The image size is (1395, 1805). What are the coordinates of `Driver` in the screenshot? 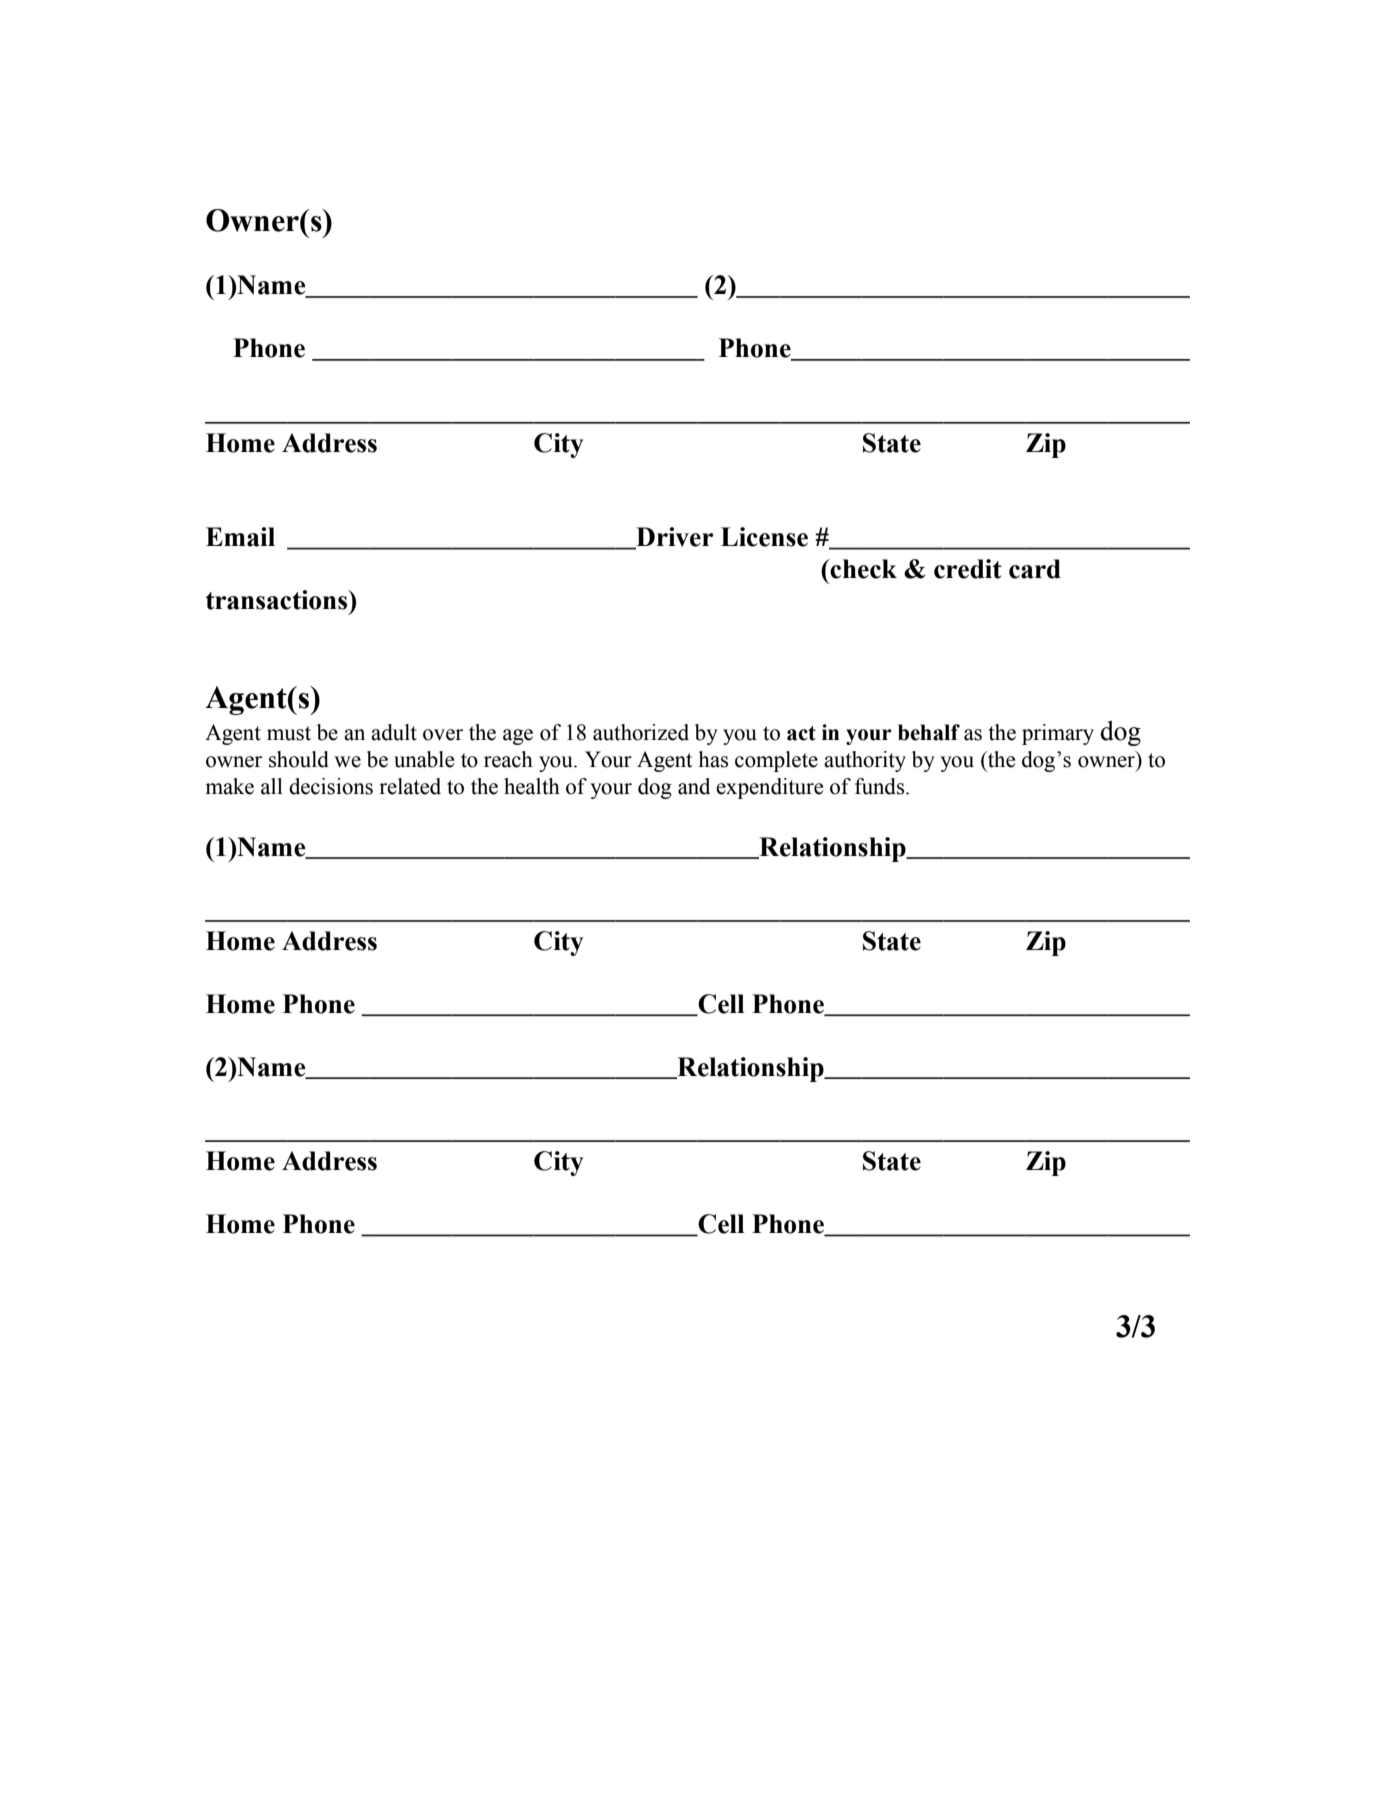 It's located at (673, 538).
